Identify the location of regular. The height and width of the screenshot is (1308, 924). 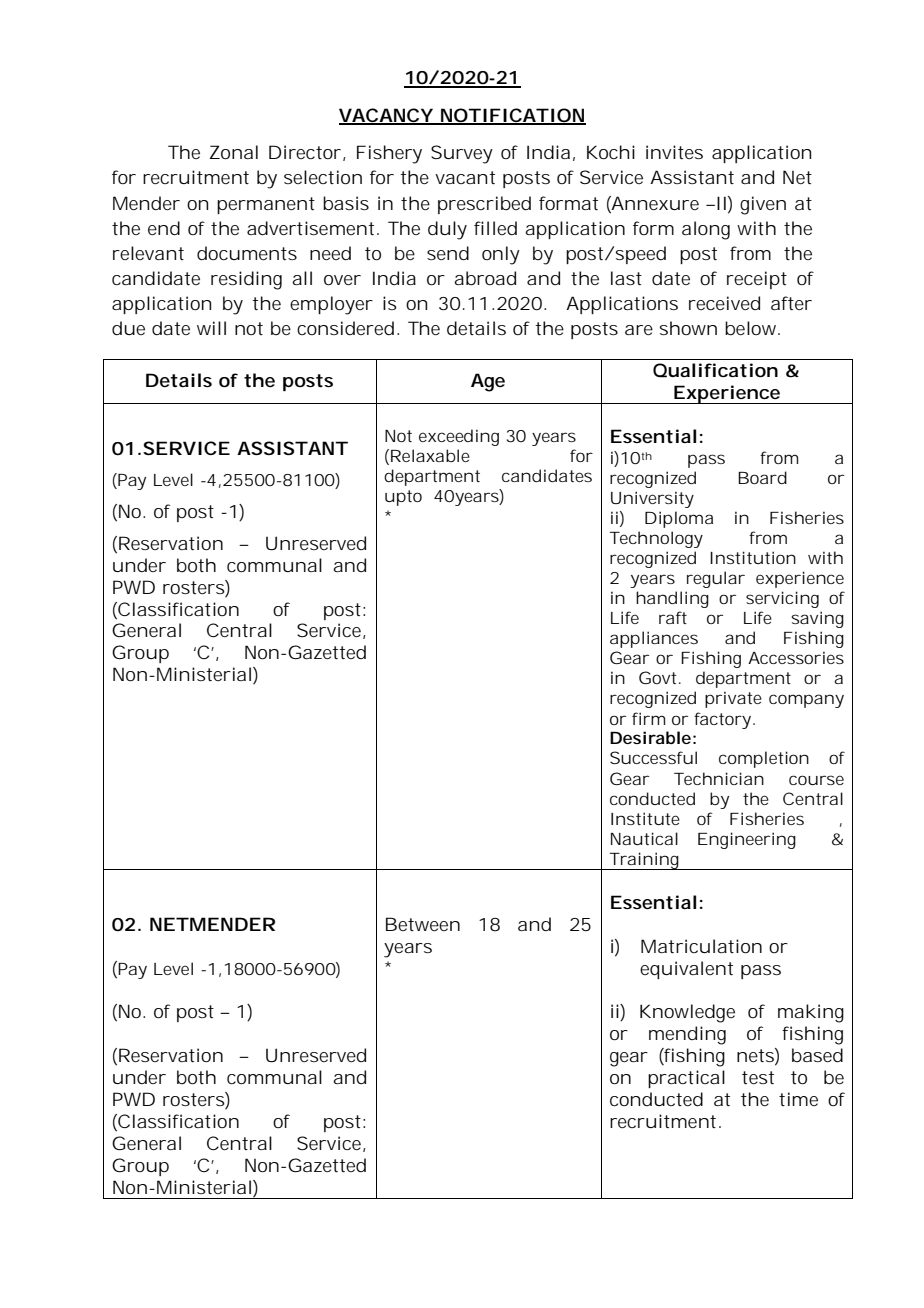
(716, 579).
